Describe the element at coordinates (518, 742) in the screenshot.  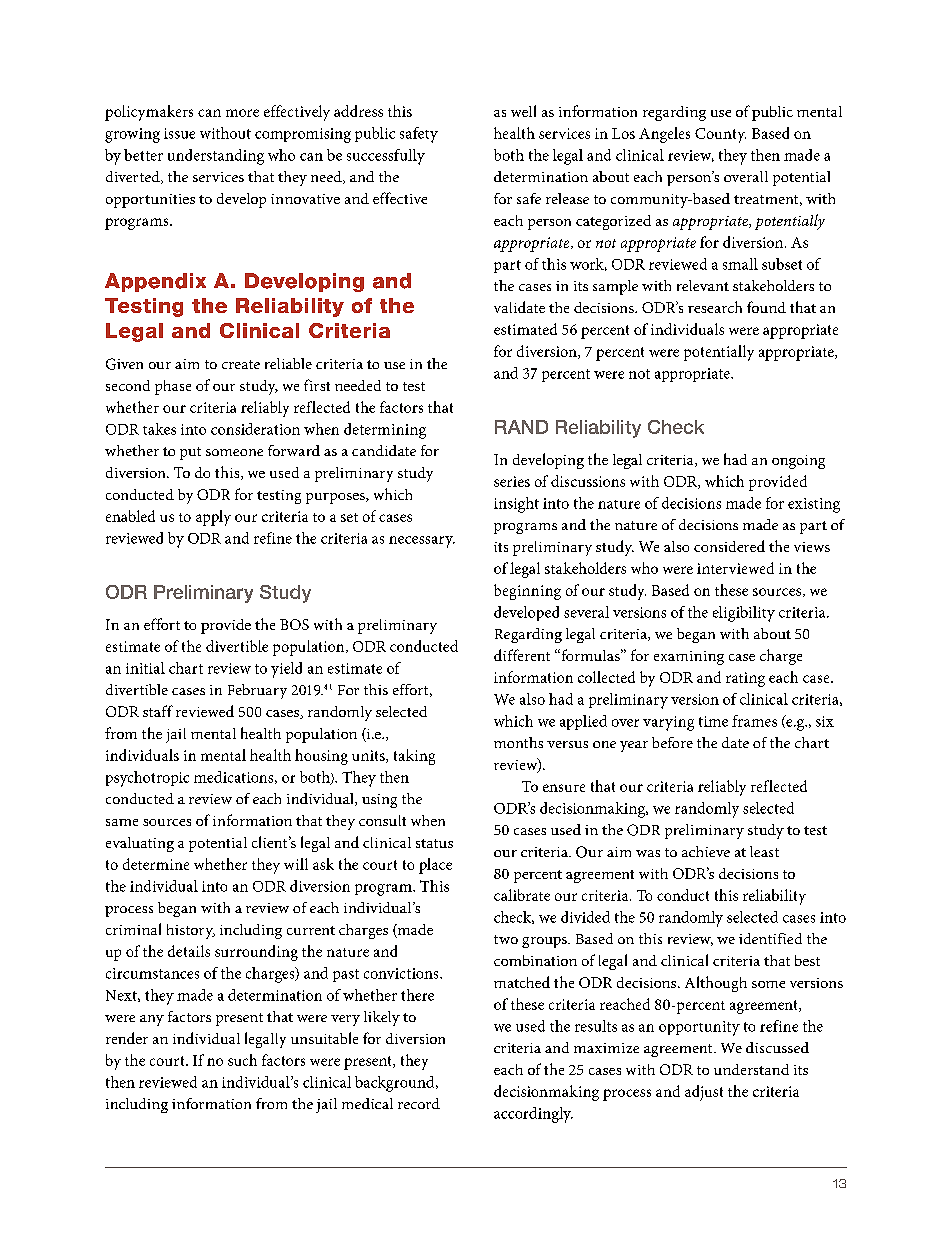
I see `months` at that location.
